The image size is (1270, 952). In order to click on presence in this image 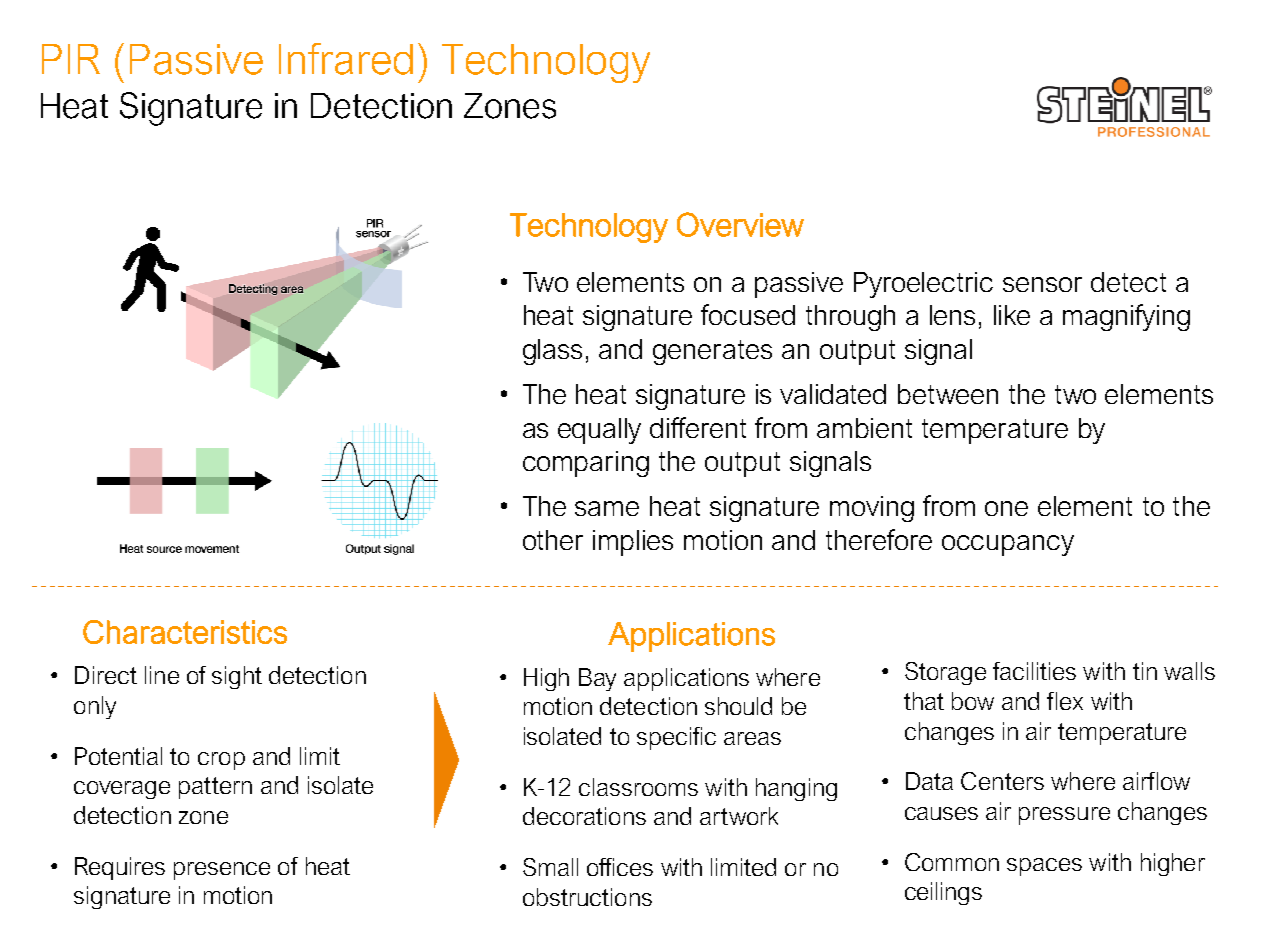, I will do `click(222, 871)`.
